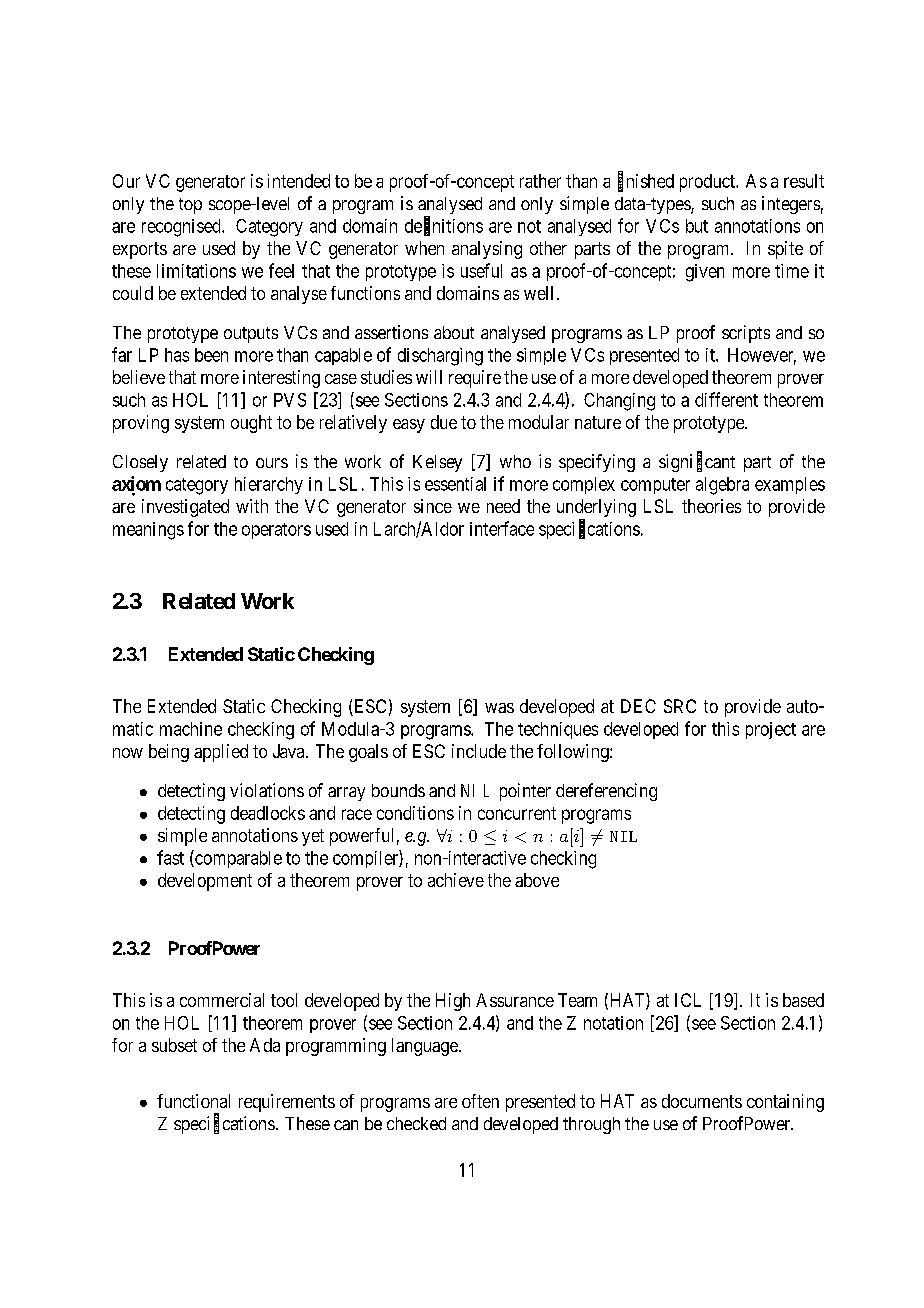 Image resolution: width=924 pixels, height=1308 pixels. Describe the element at coordinates (193, 1101) in the screenshot. I see `functional` at that location.
